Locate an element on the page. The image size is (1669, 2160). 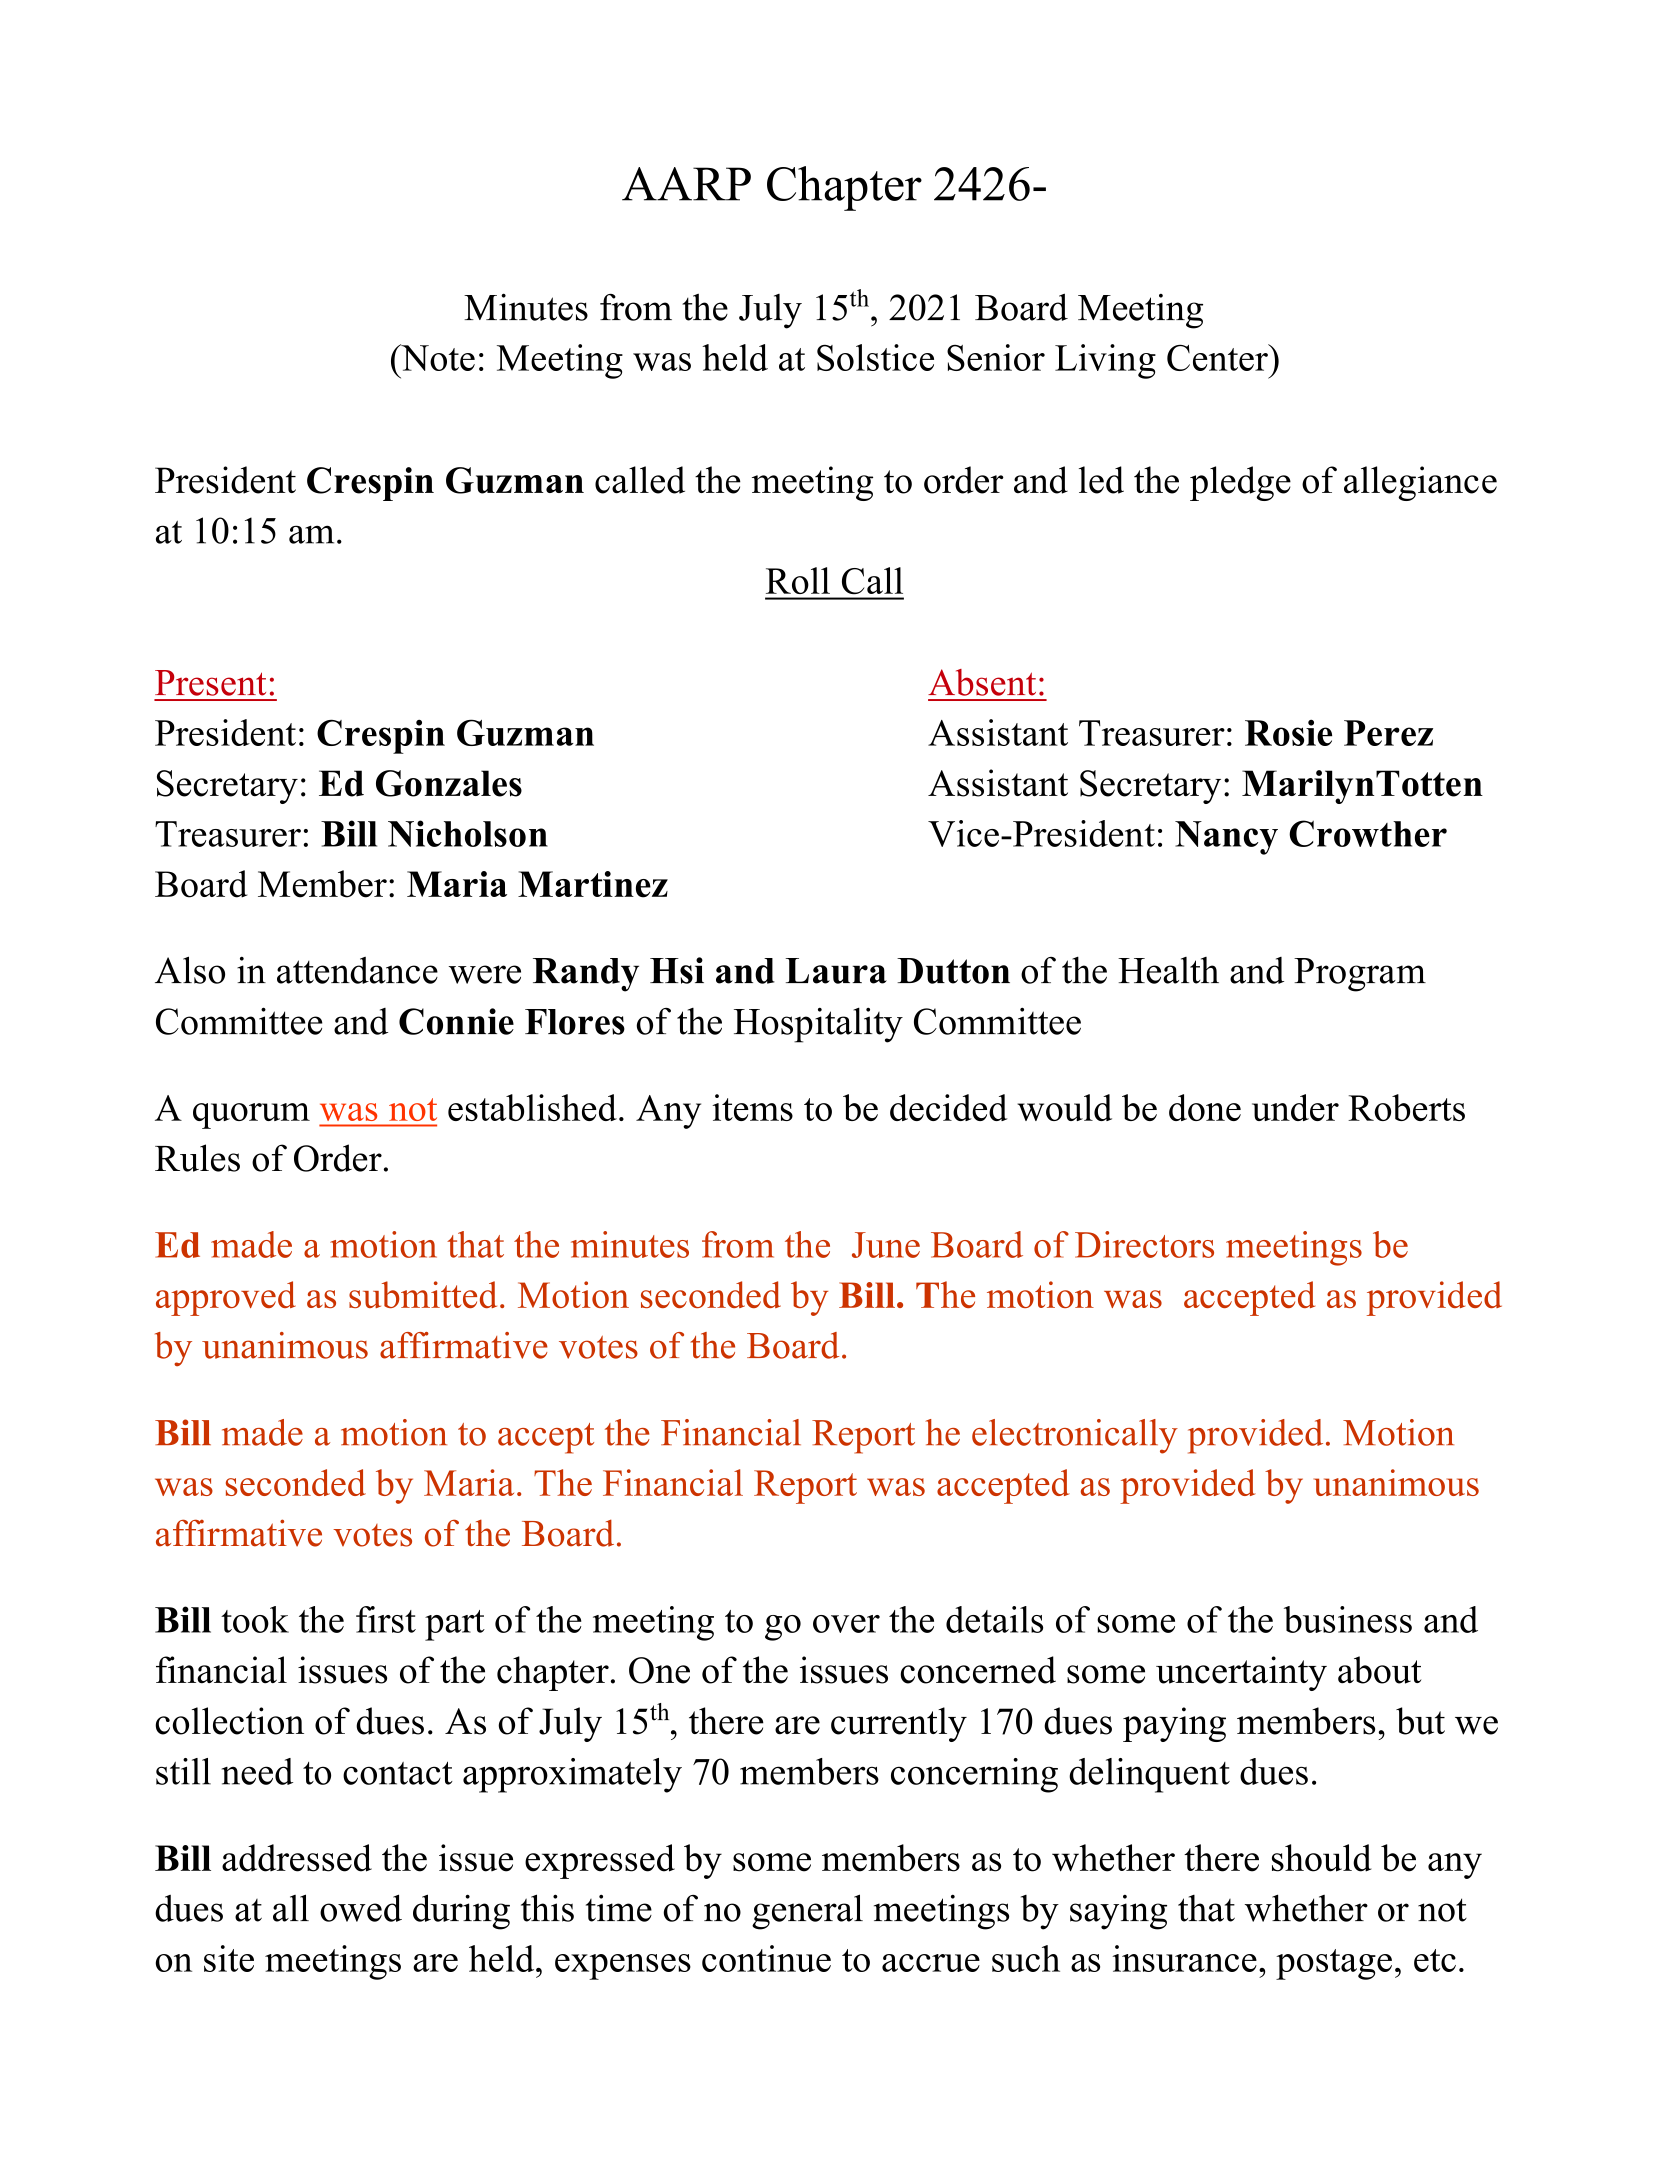
should is located at coordinates (1321, 1858).
